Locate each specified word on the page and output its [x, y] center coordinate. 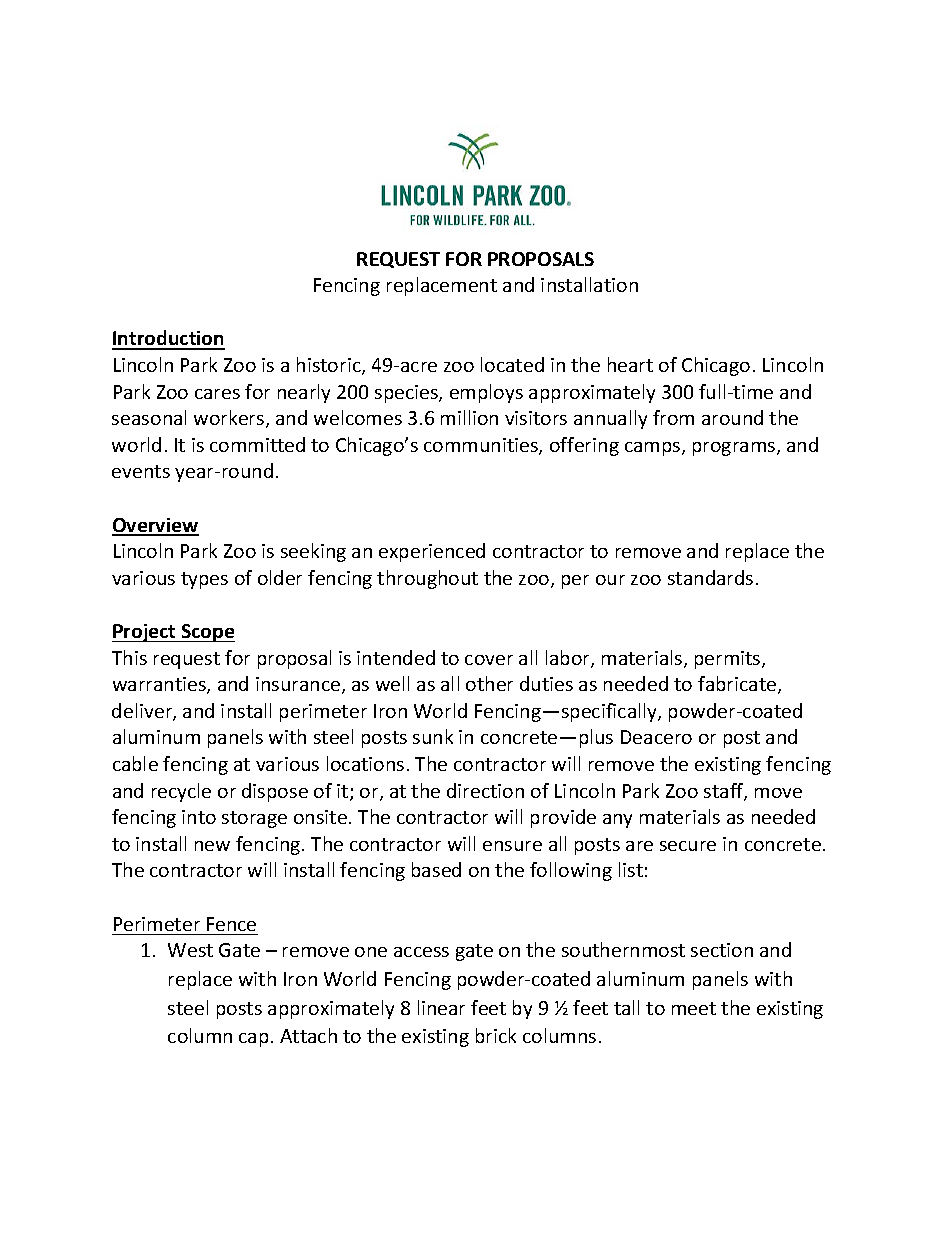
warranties [160, 685]
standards [710, 577]
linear [441, 1007]
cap [253, 1040]
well [392, 683]
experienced [432, 552]
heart [630, 364]
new [212, 846]
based [436, 869]
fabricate [738, 685]
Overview [155, 526]
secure [688, 846]
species [407, 394]
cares [217, 394]
